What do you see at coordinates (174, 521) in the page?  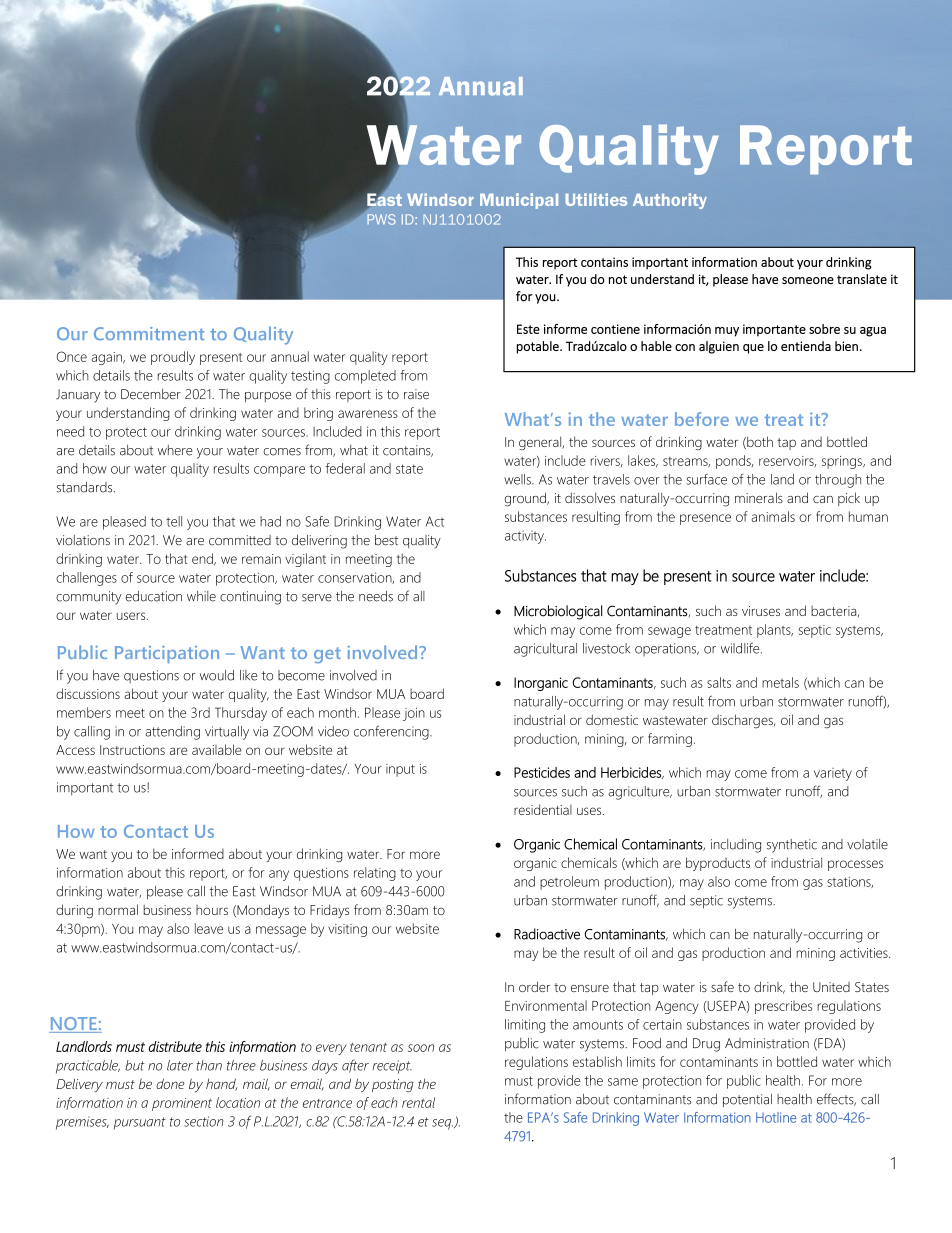 I see `tell` at bounding box center [174, 521].
